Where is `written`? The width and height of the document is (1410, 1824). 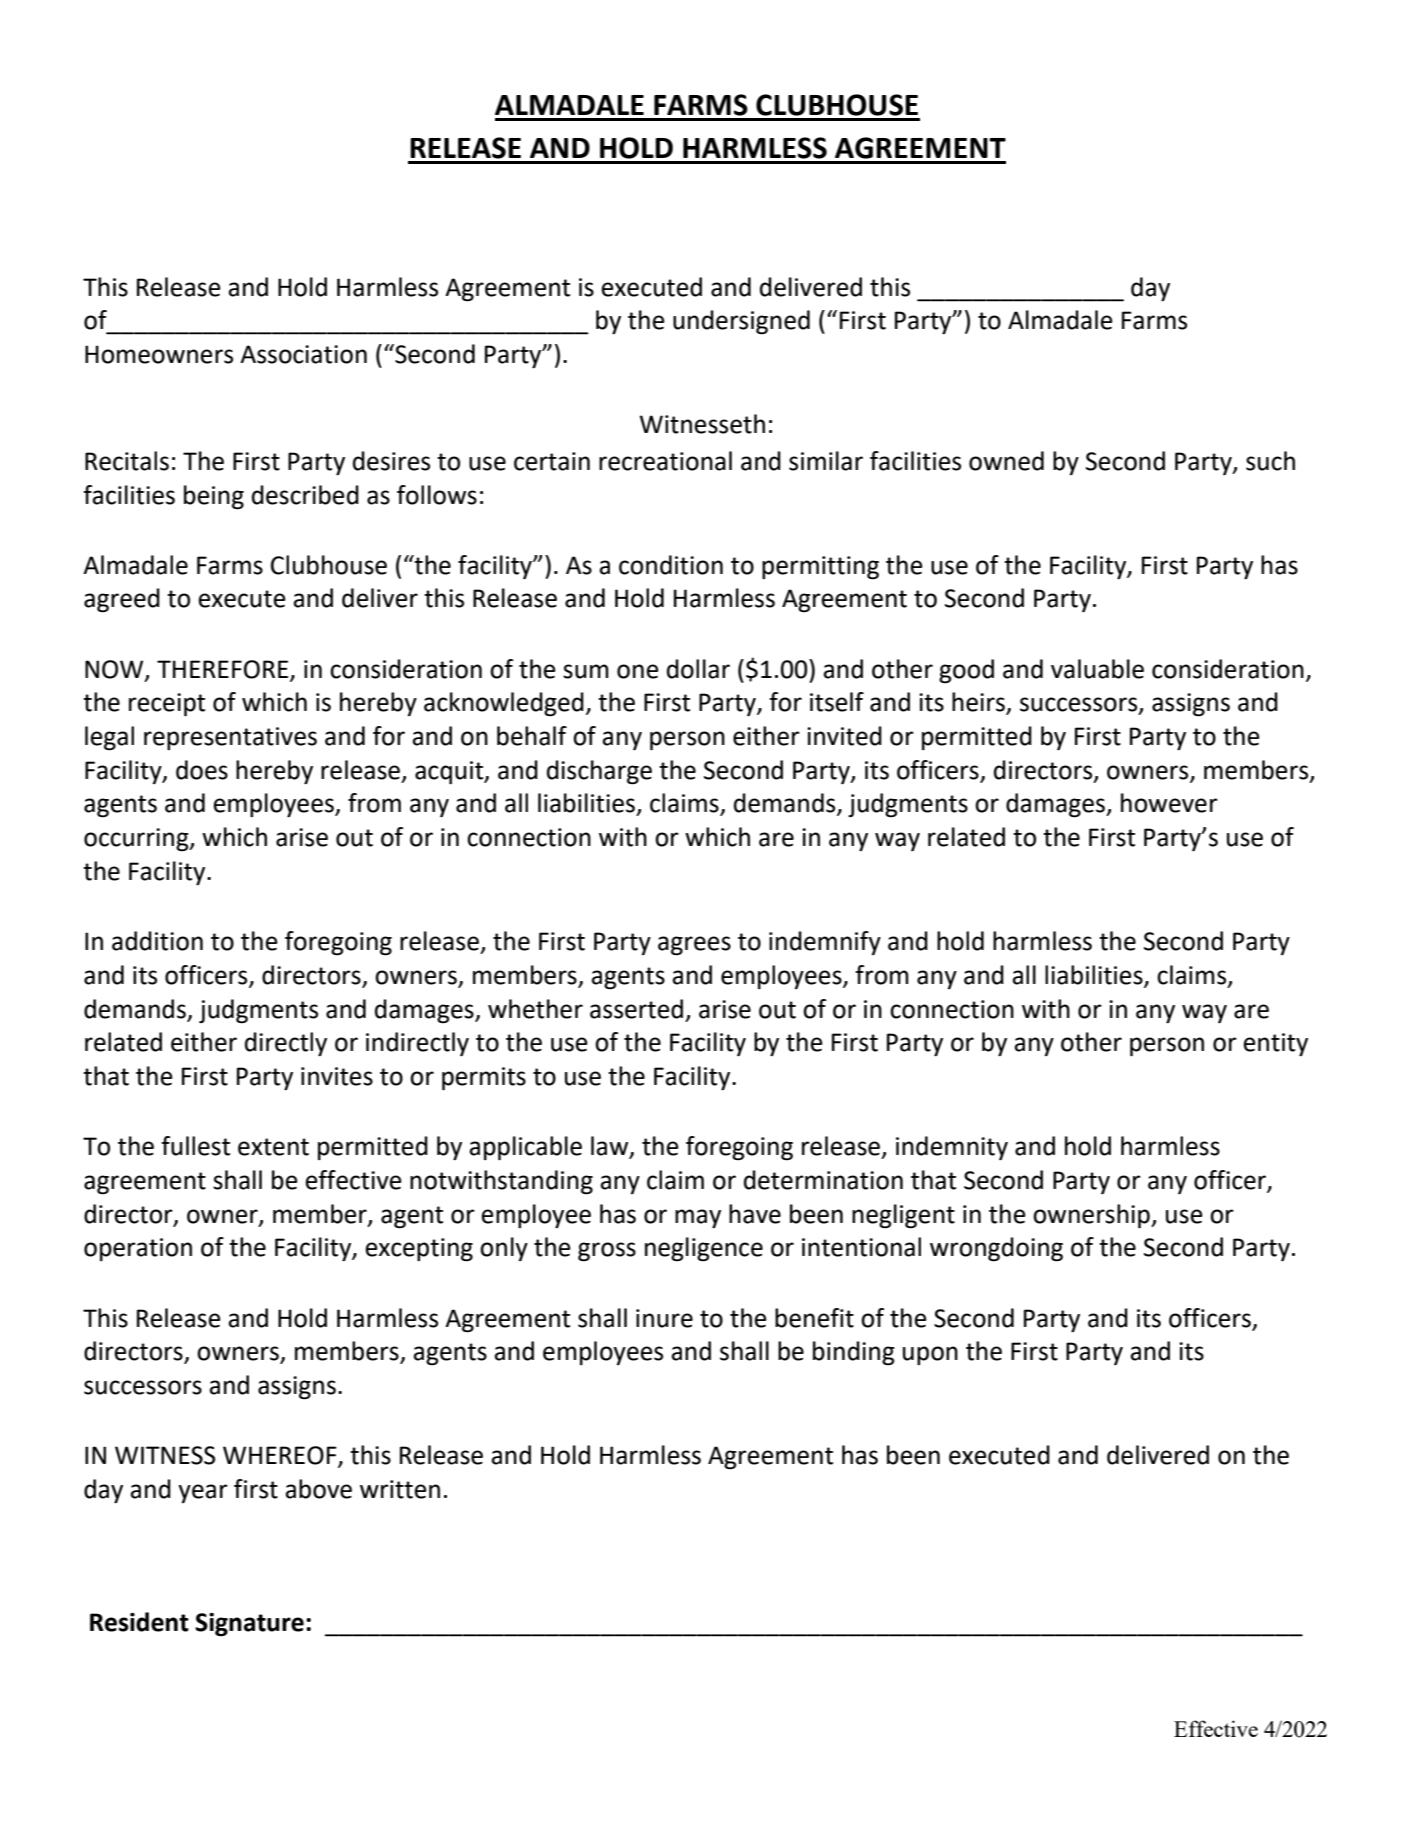 written is located at coordinates (400, 1489).
